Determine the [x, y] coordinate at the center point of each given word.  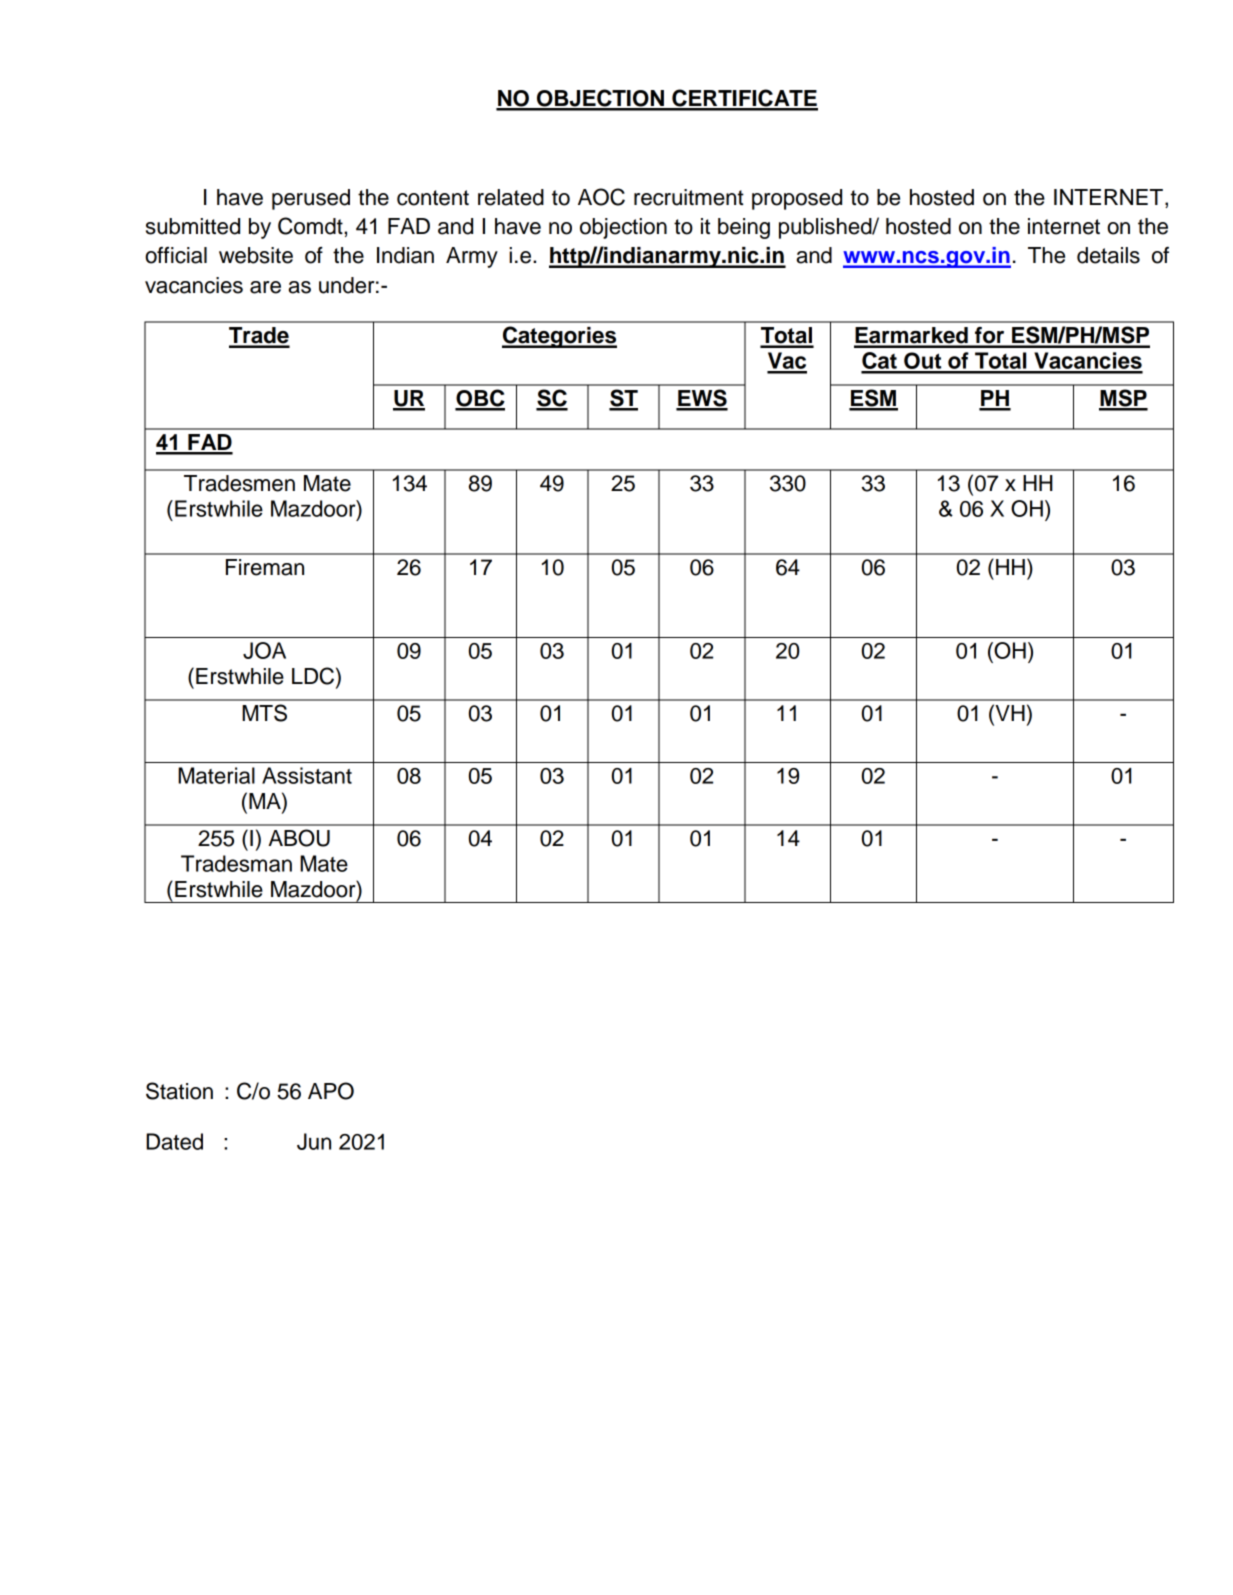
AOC [601, 197]
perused [311, 199]
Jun [314, 1141]
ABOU [299, 838]
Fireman [265, 567]
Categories [559, 337]
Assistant [307, 775]
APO [331, 1091]
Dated [174, 1141]
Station [179, 1091]
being [744, 228]
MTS [264, 713]
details [1108, 255]
